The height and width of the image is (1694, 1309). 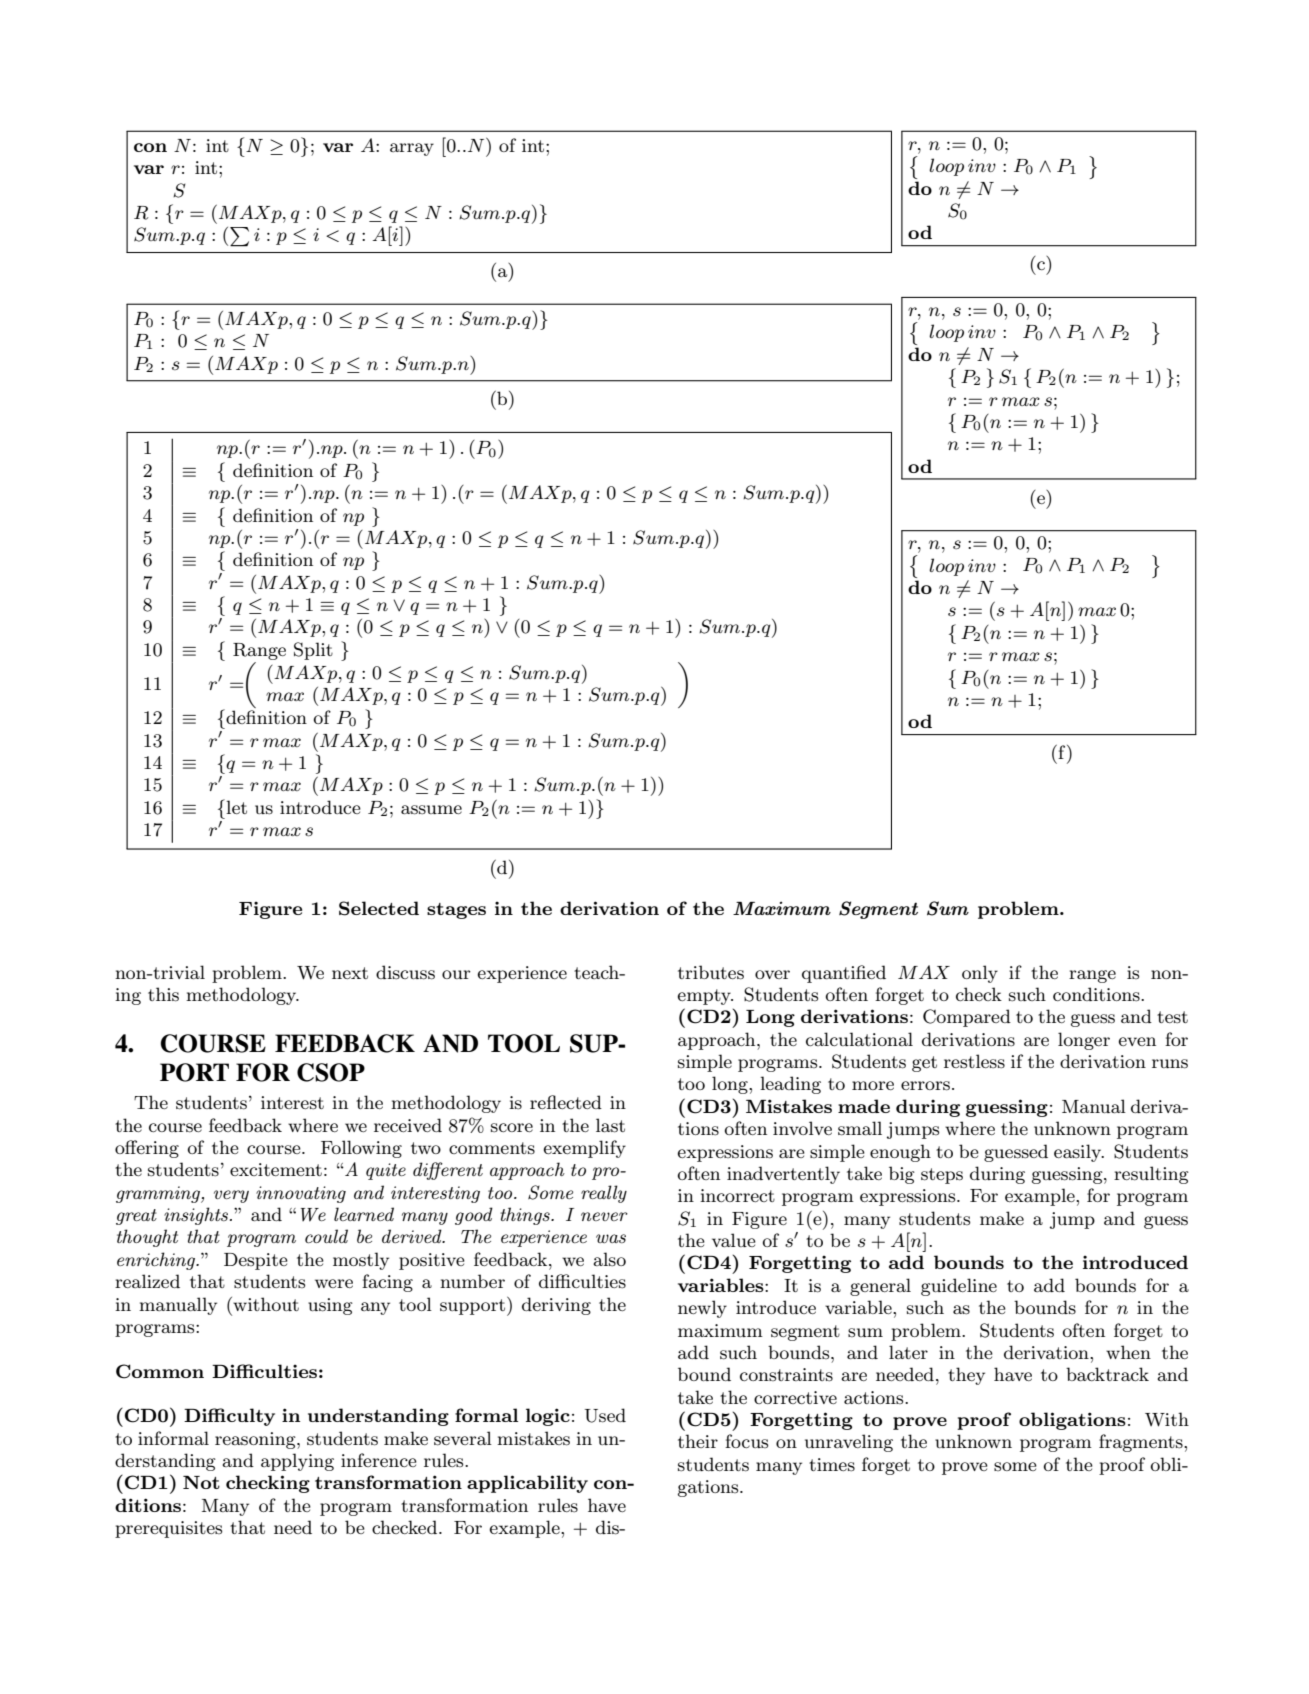 What do you see at coordinates (980, 974) in the image?
I see `only` at bounding box center [980, 974].
